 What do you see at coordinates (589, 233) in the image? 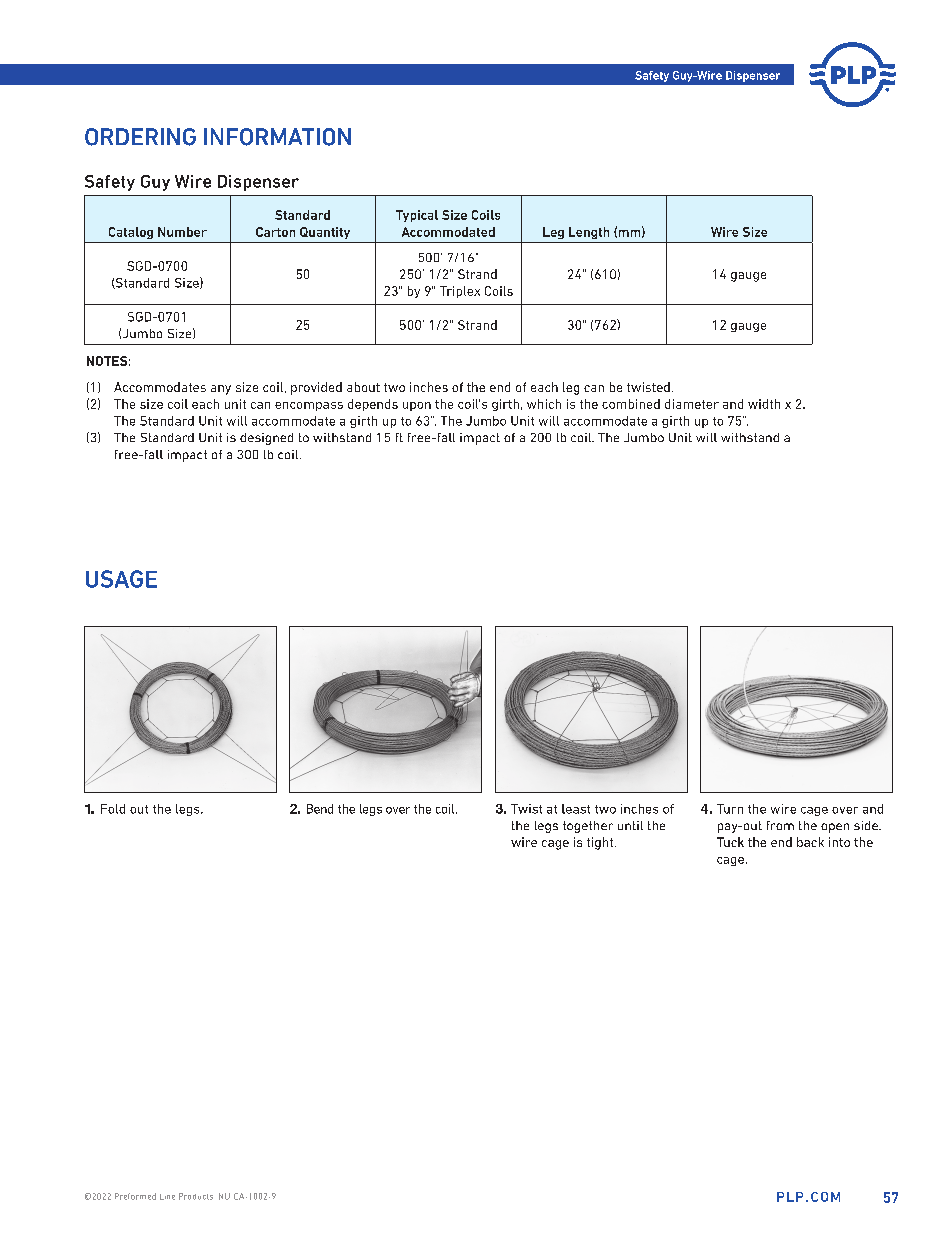
I see `Length` at bounding box center [589, 233].
